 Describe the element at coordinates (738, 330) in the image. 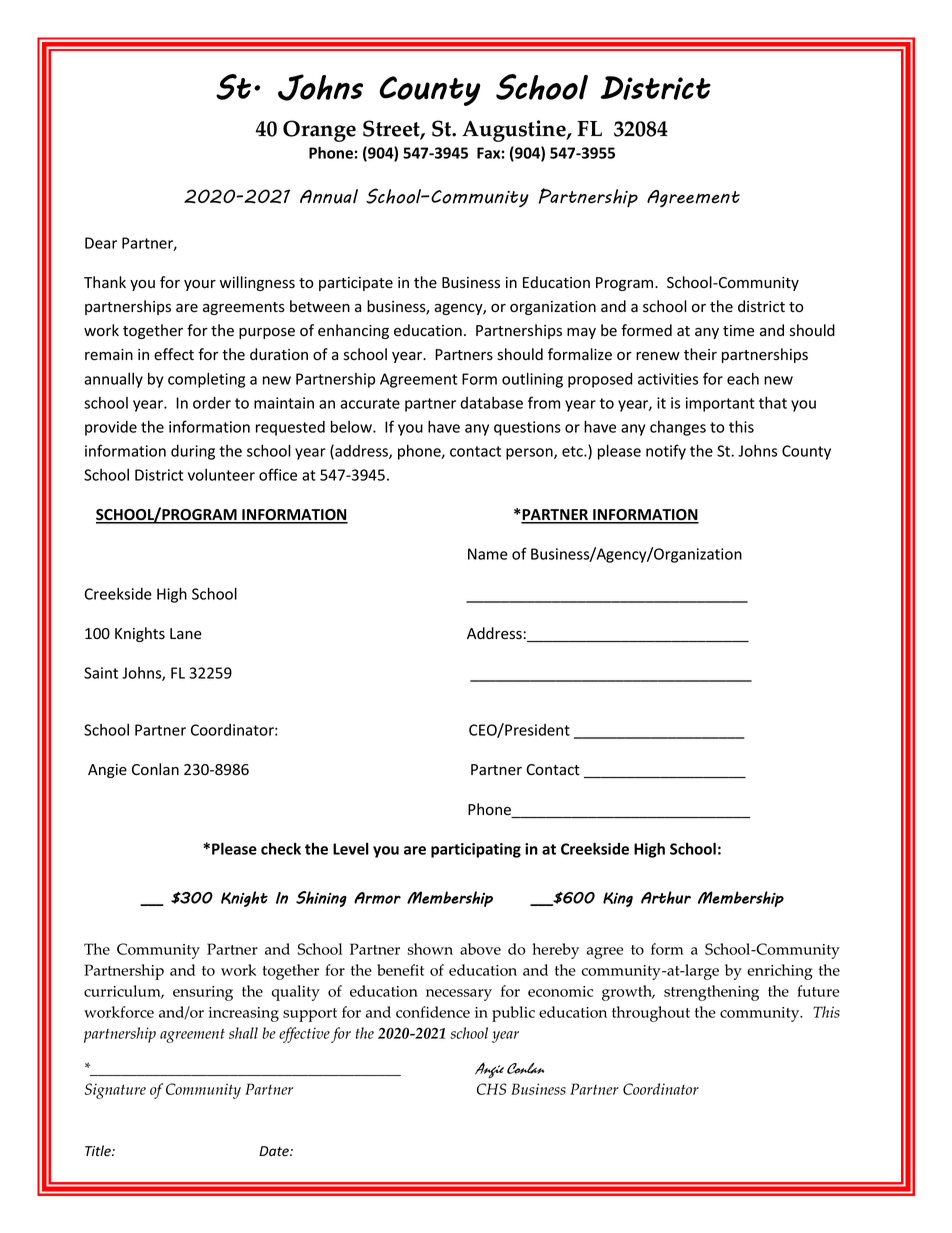

I see `time` at that location.
